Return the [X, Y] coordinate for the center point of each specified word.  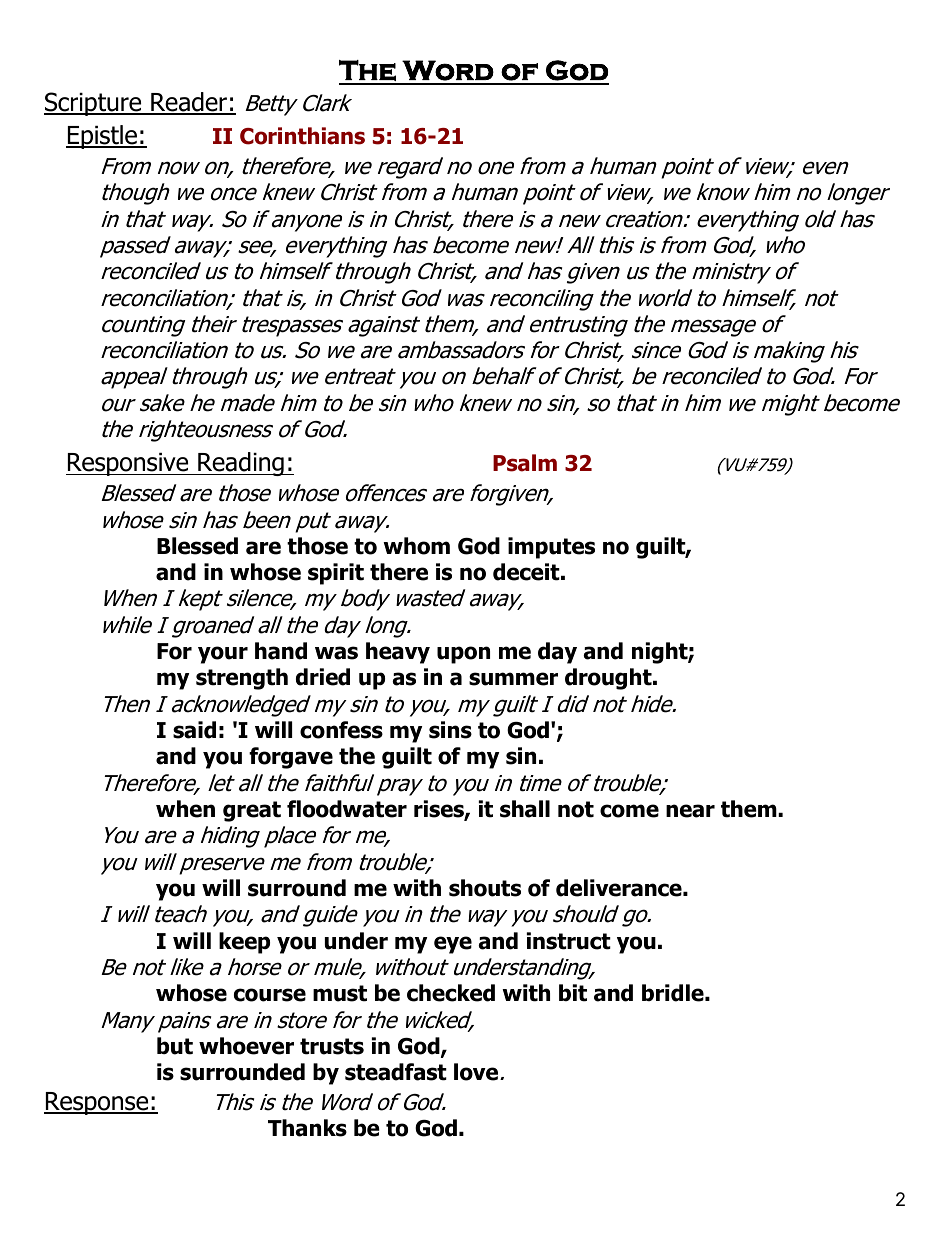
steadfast [396, 1072]
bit [573, 993]
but [175, 1046]
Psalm [525, 463]
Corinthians [302, 136]
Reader [189, 103]
